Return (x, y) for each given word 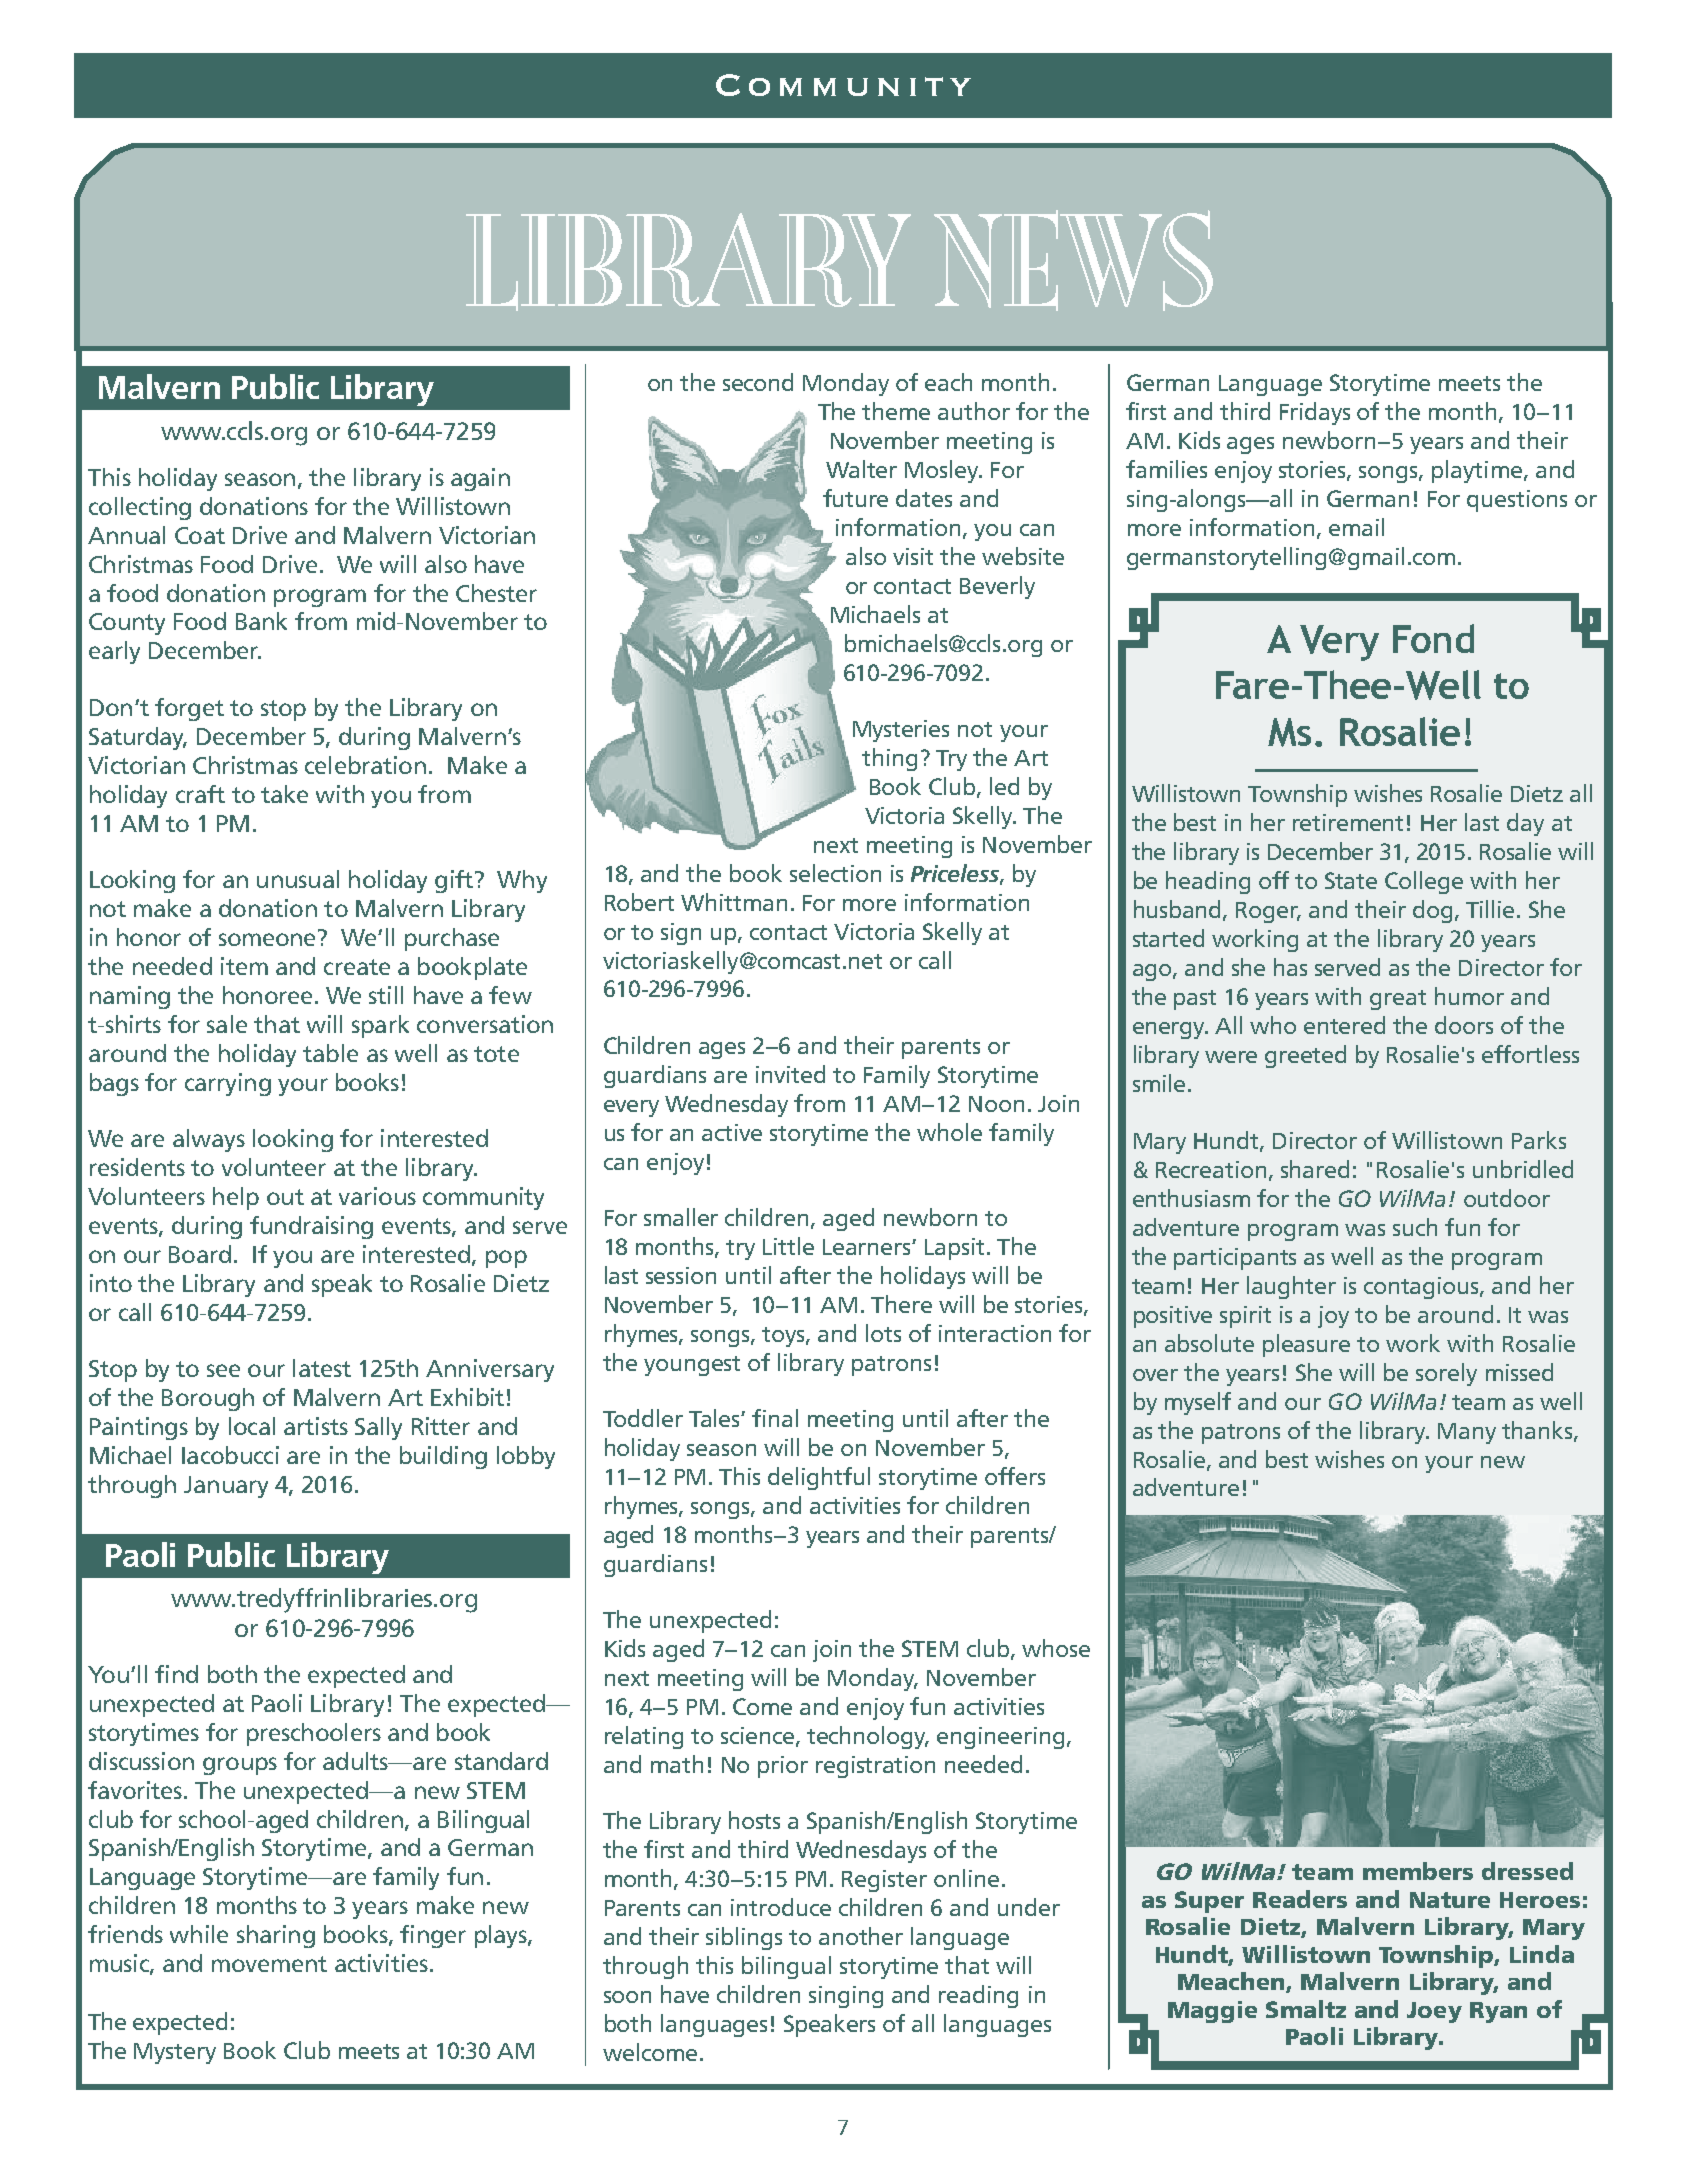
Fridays (1315, 413)
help (236, 1198)
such (1415, 1227)
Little (788, 1246)
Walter (861, 469)
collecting (140, 508)
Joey (1434, 2012)
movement (269, 1964)
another (861, 1936)
